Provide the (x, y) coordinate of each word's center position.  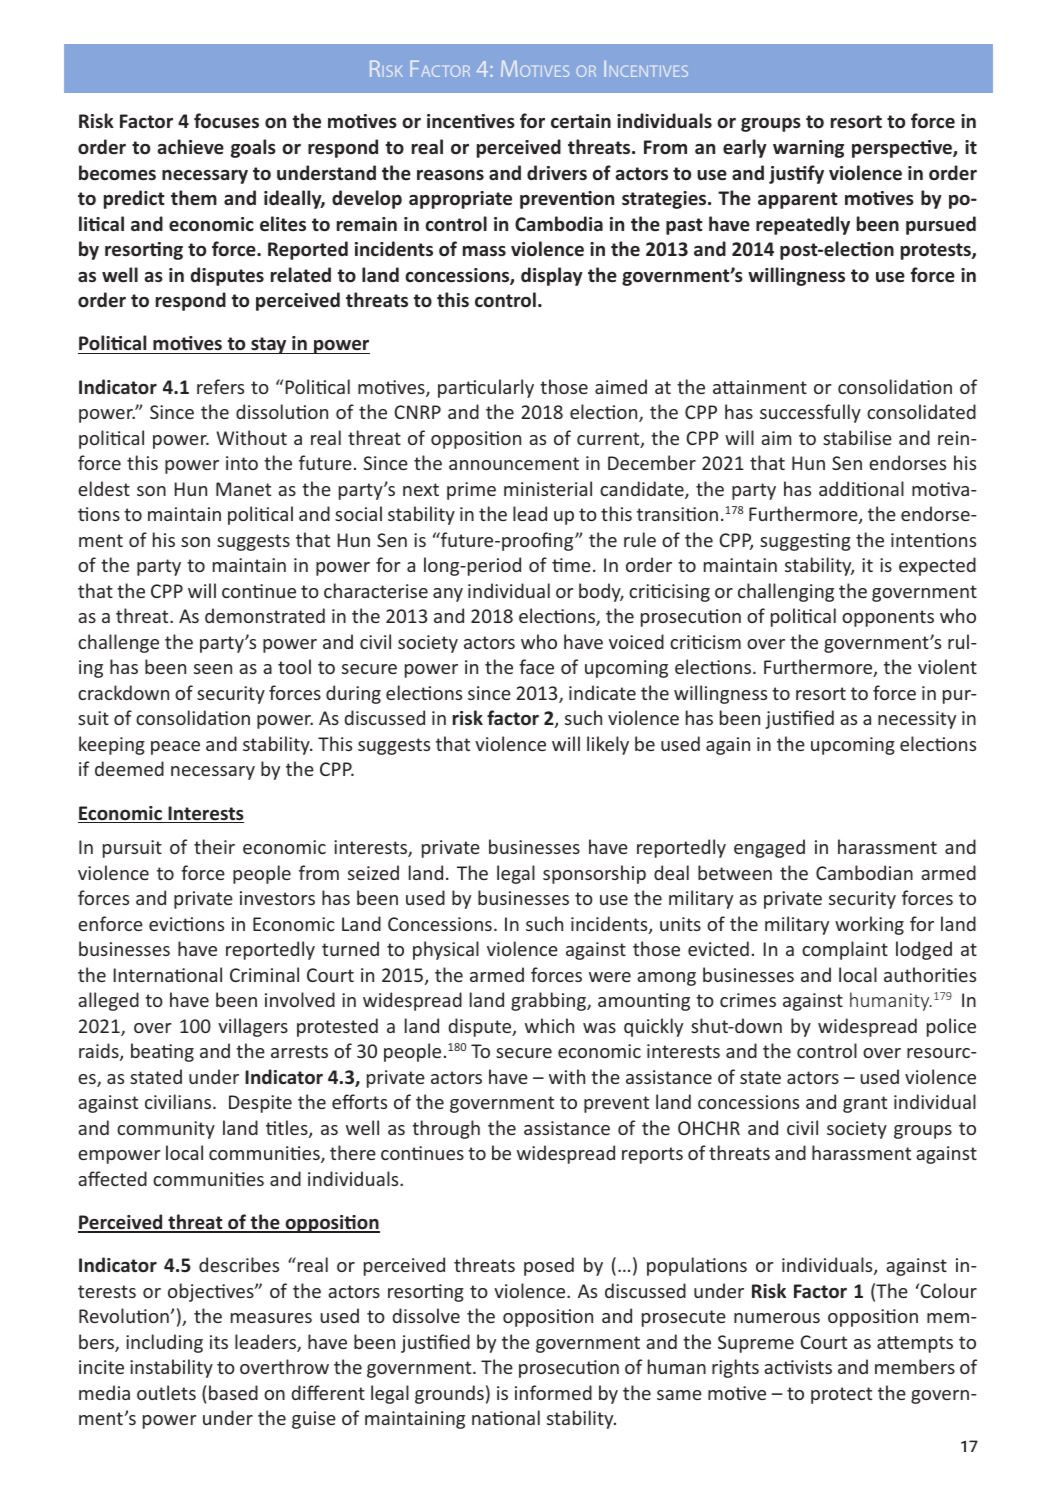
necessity (917, 720)
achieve (191, 146)
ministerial (548, 488)
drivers (557, 172)
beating (162, 1052)
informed (553, 1392)
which (549, 1025)
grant (865, 1104)
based (233, 1392)
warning (808, 149)
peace (175, 748)
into (242, 463)
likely (608, 745)
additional (861, 488)
